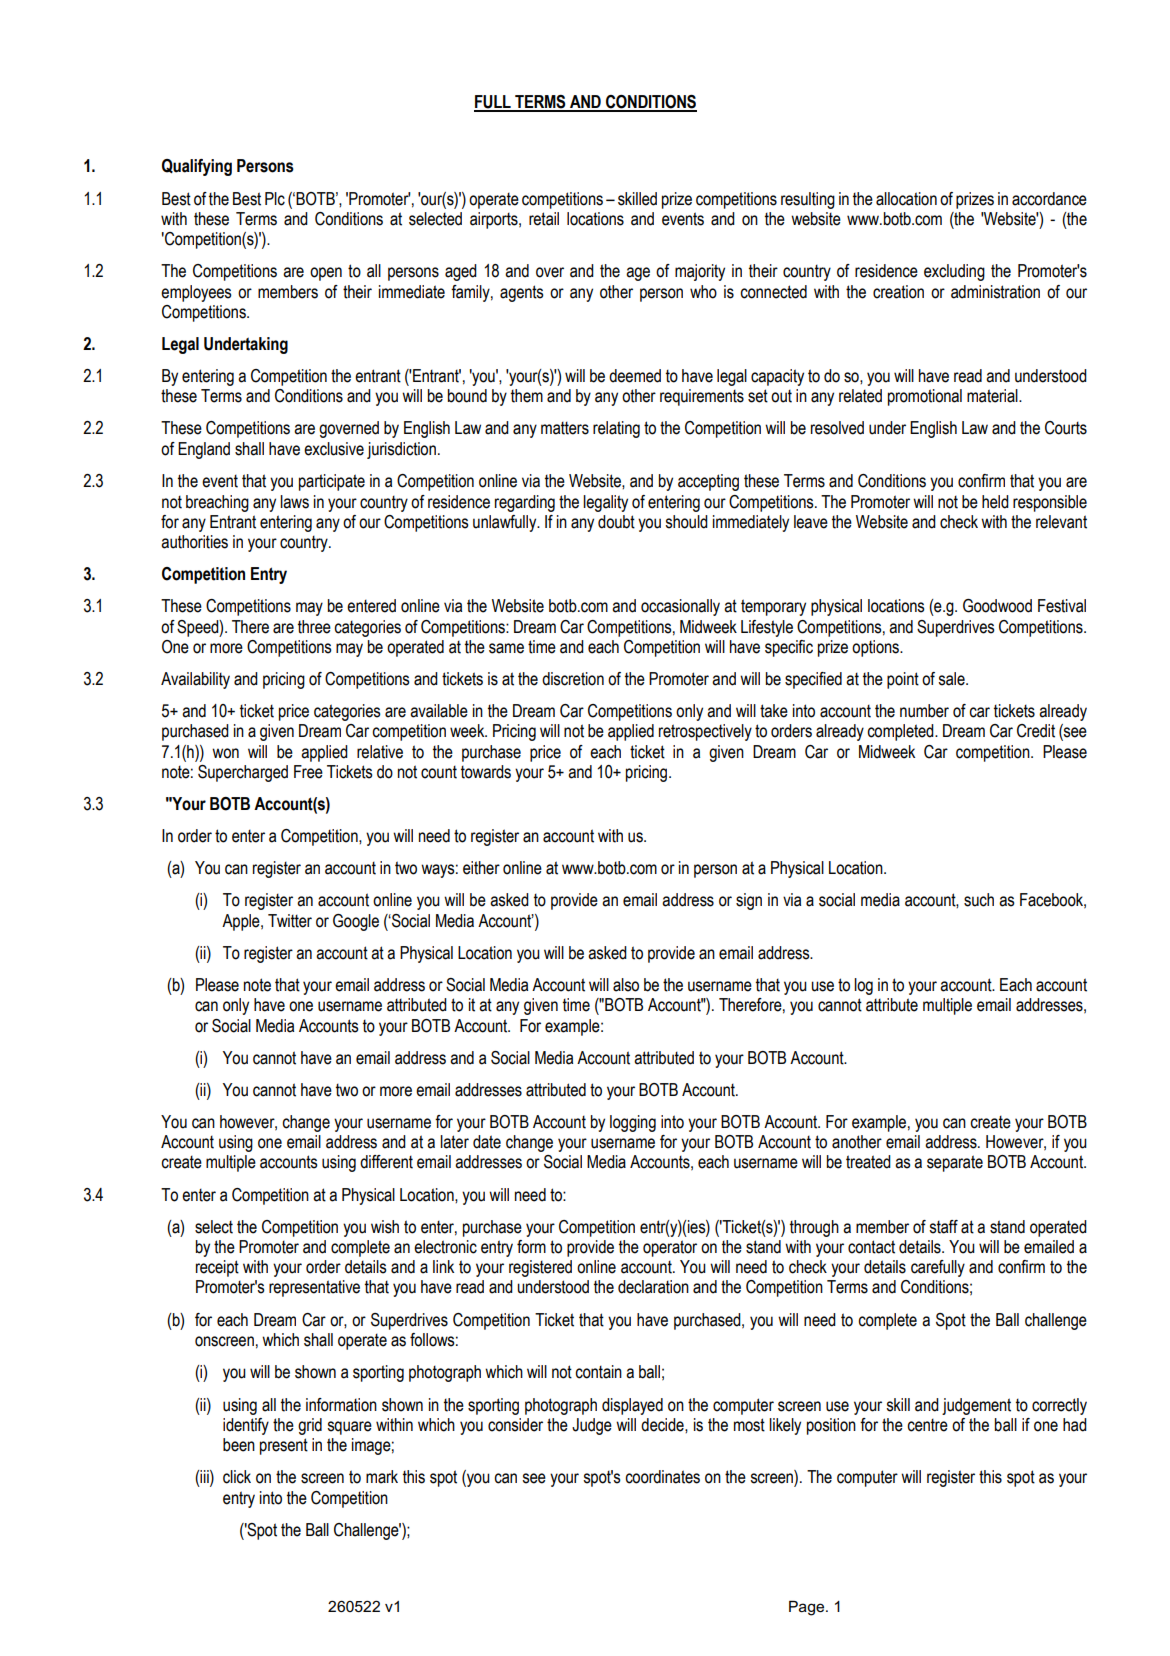 The height and width of the page is (1656, 1170). Describe the element at coordinates (275, 199) in the page. I see `Plc` at that location.
